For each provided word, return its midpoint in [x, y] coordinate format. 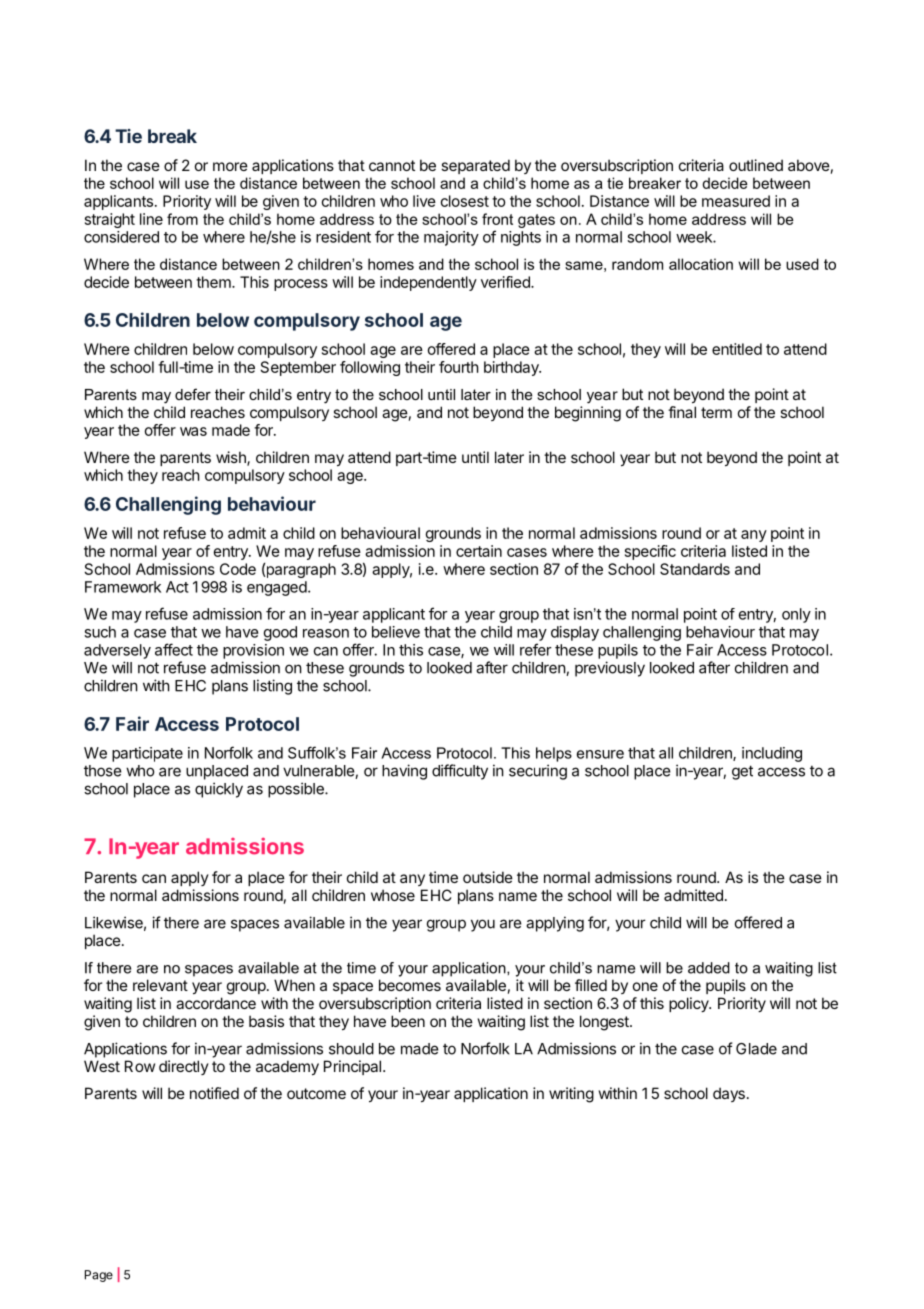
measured [736, 201]
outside [488, 877]
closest [465, 201]
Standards [695, 569]
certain [479, 551]
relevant [160, 985]
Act [177, 587]
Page [99, 1276]
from [182, 219]
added [709, 968]
